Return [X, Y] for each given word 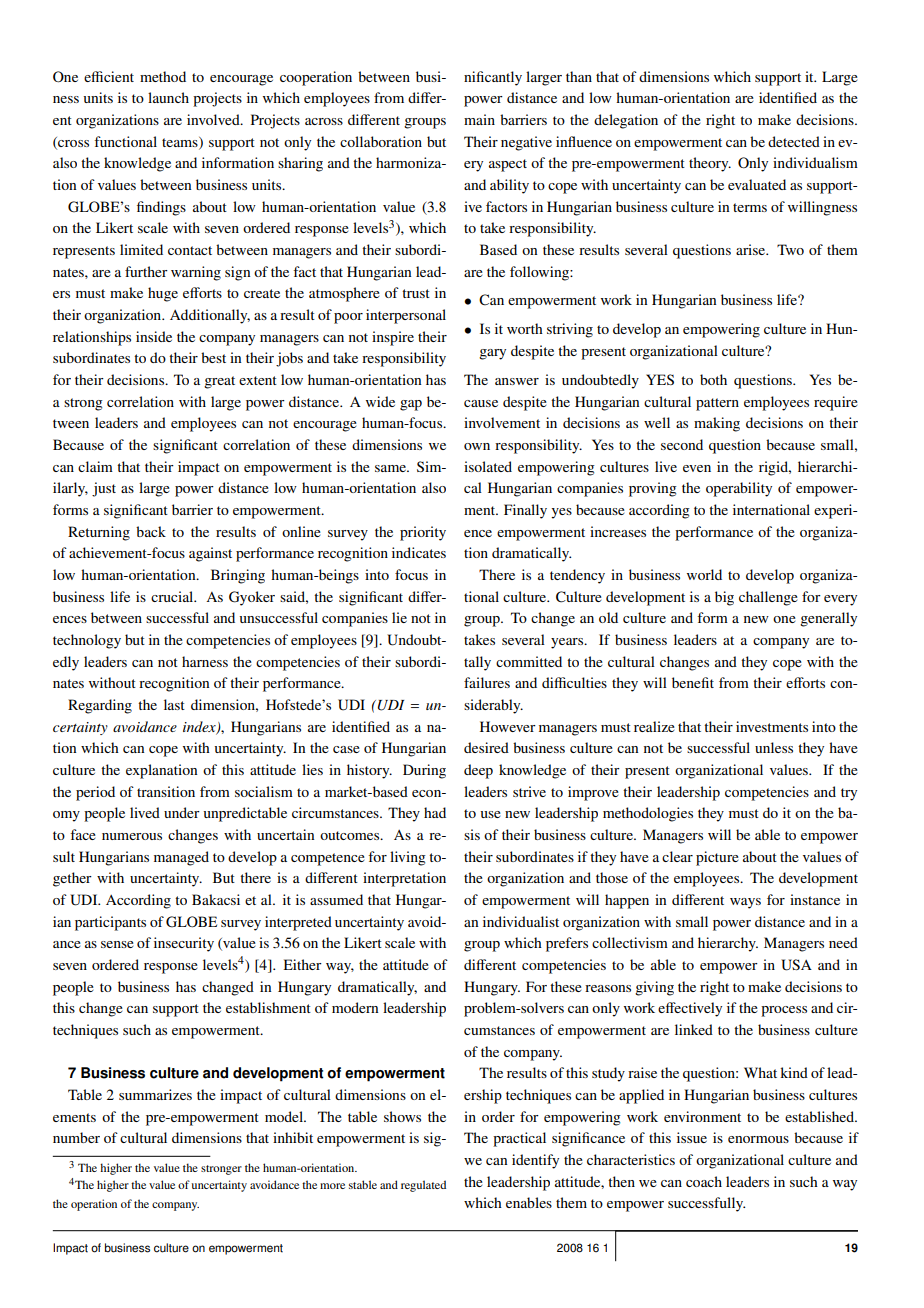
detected [794, 141]
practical [519, 1139]
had [435, 812]
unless [774, 747]
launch [168, 97]
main [479, 119]
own [477, 446]
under [182, 812]
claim [95, 466]
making [717, 424]
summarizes [155, 1094]
